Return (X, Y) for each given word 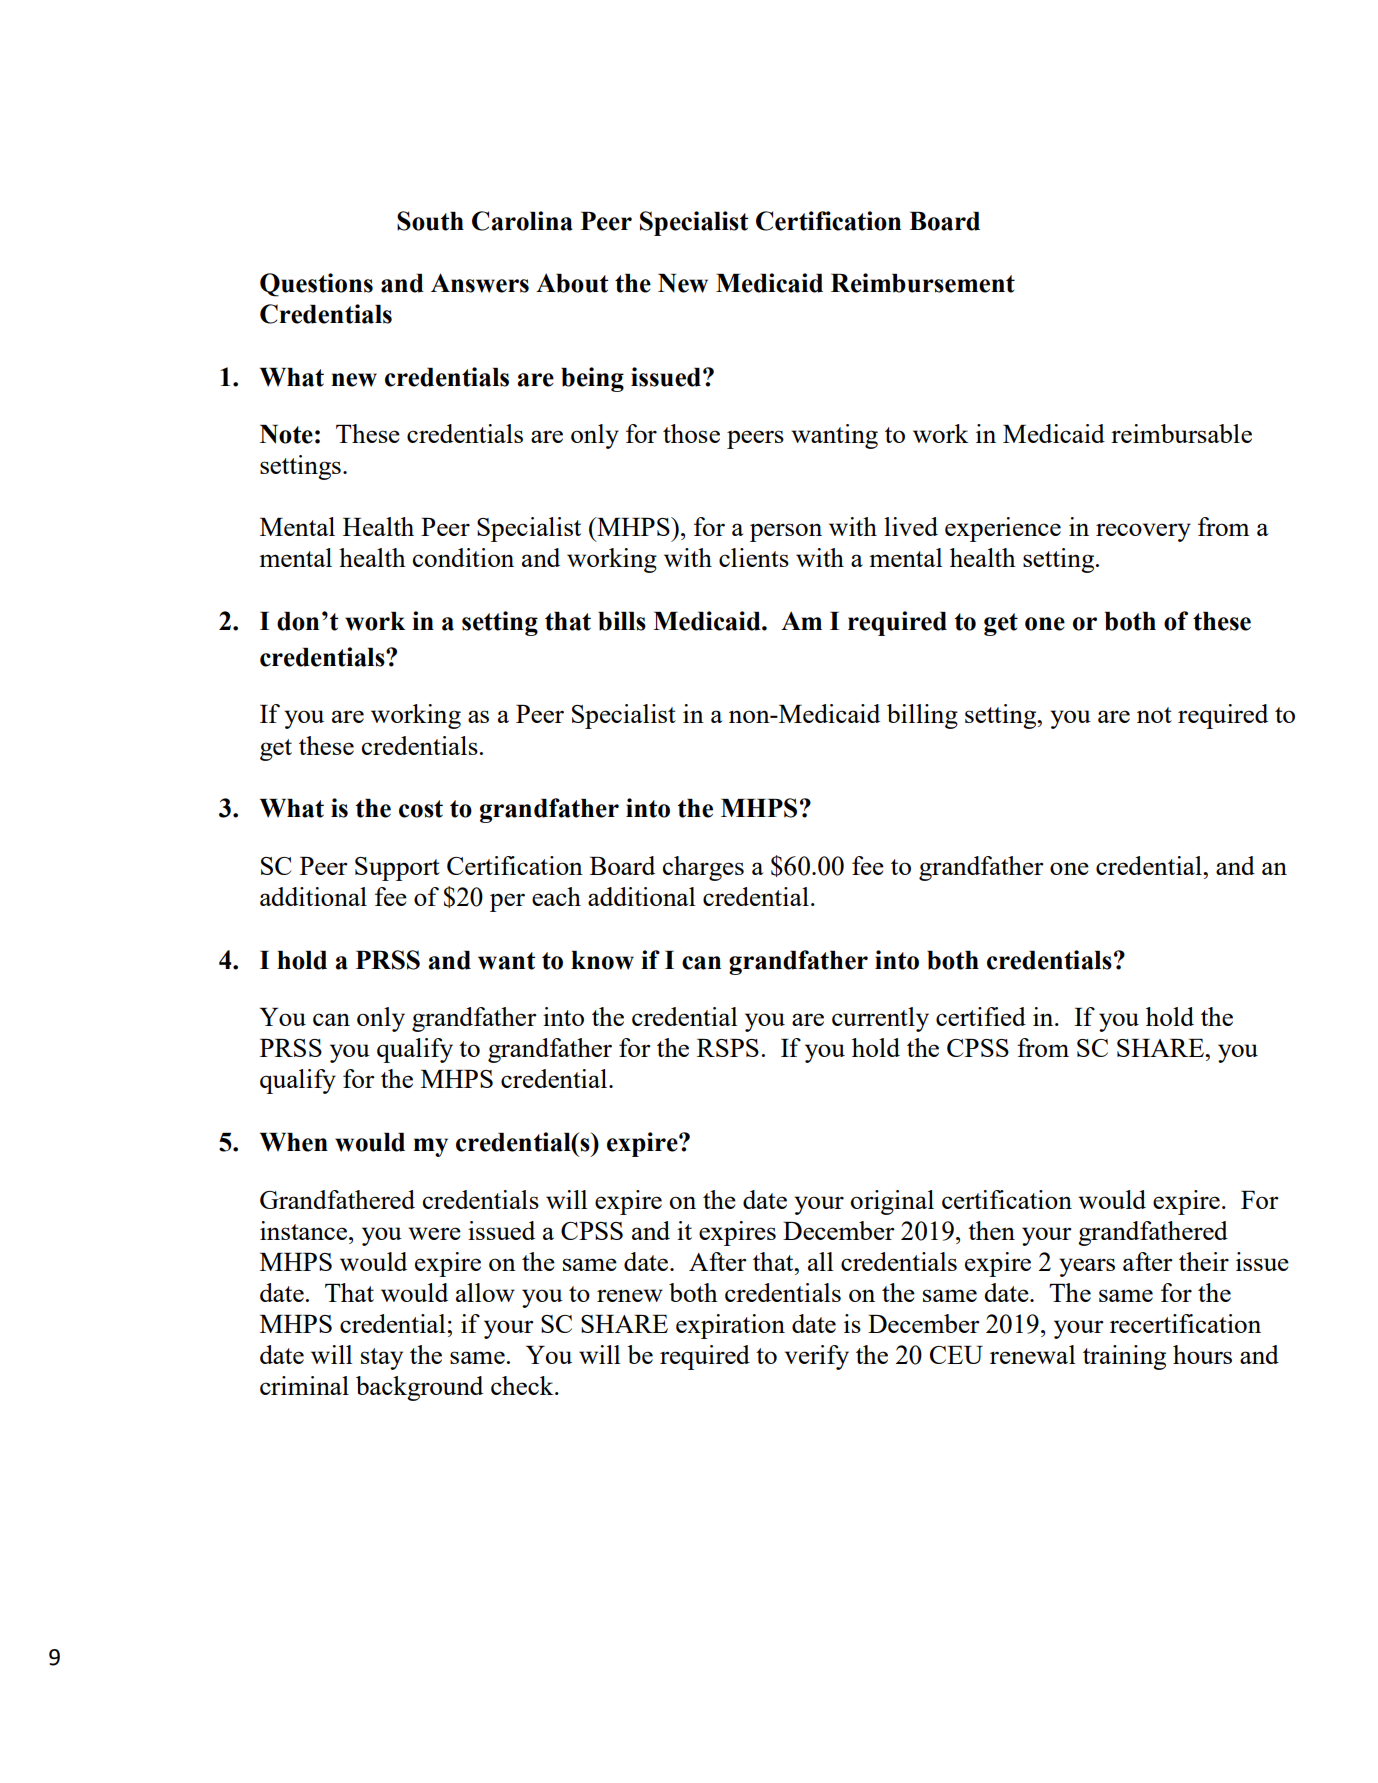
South (430, 221)
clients (754, 557)
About (572, 283)
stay (382, 1359)
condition (463, 557)
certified (981, 1016)
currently (880, 1019)
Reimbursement (923, 283)
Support (397, 869)
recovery (1143, 532)
